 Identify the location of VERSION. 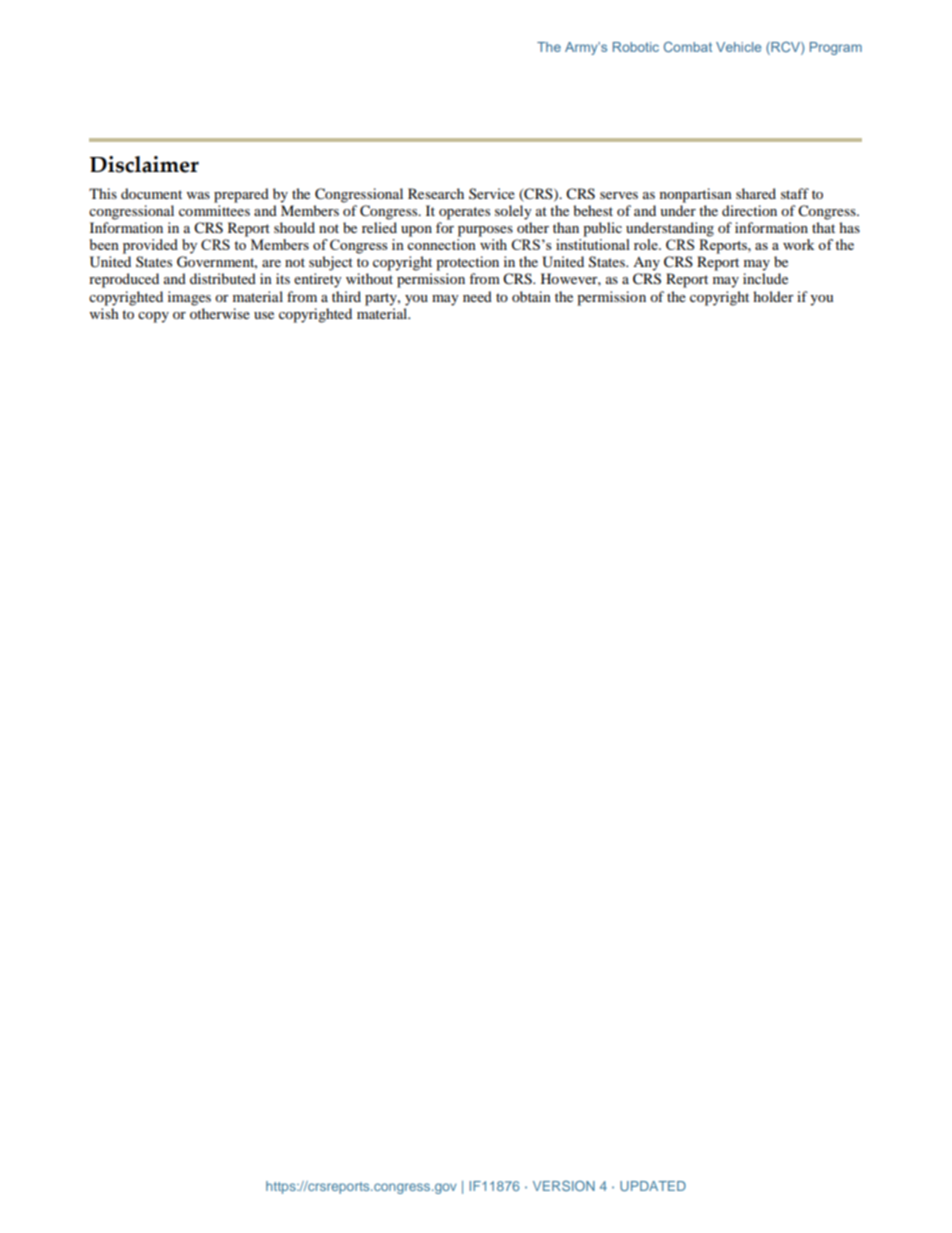
(564, 1186).
